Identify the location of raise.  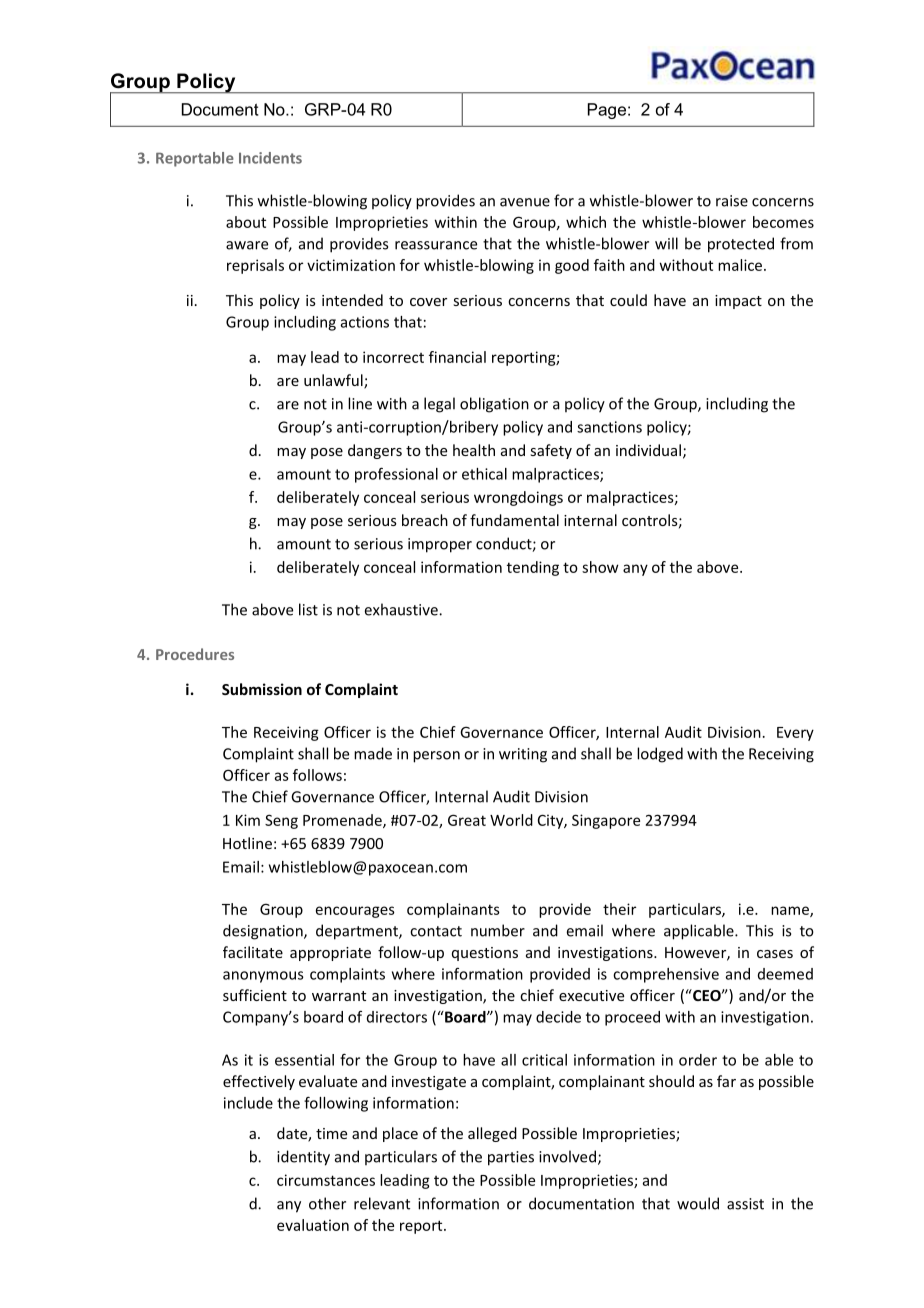
(732, 201).
